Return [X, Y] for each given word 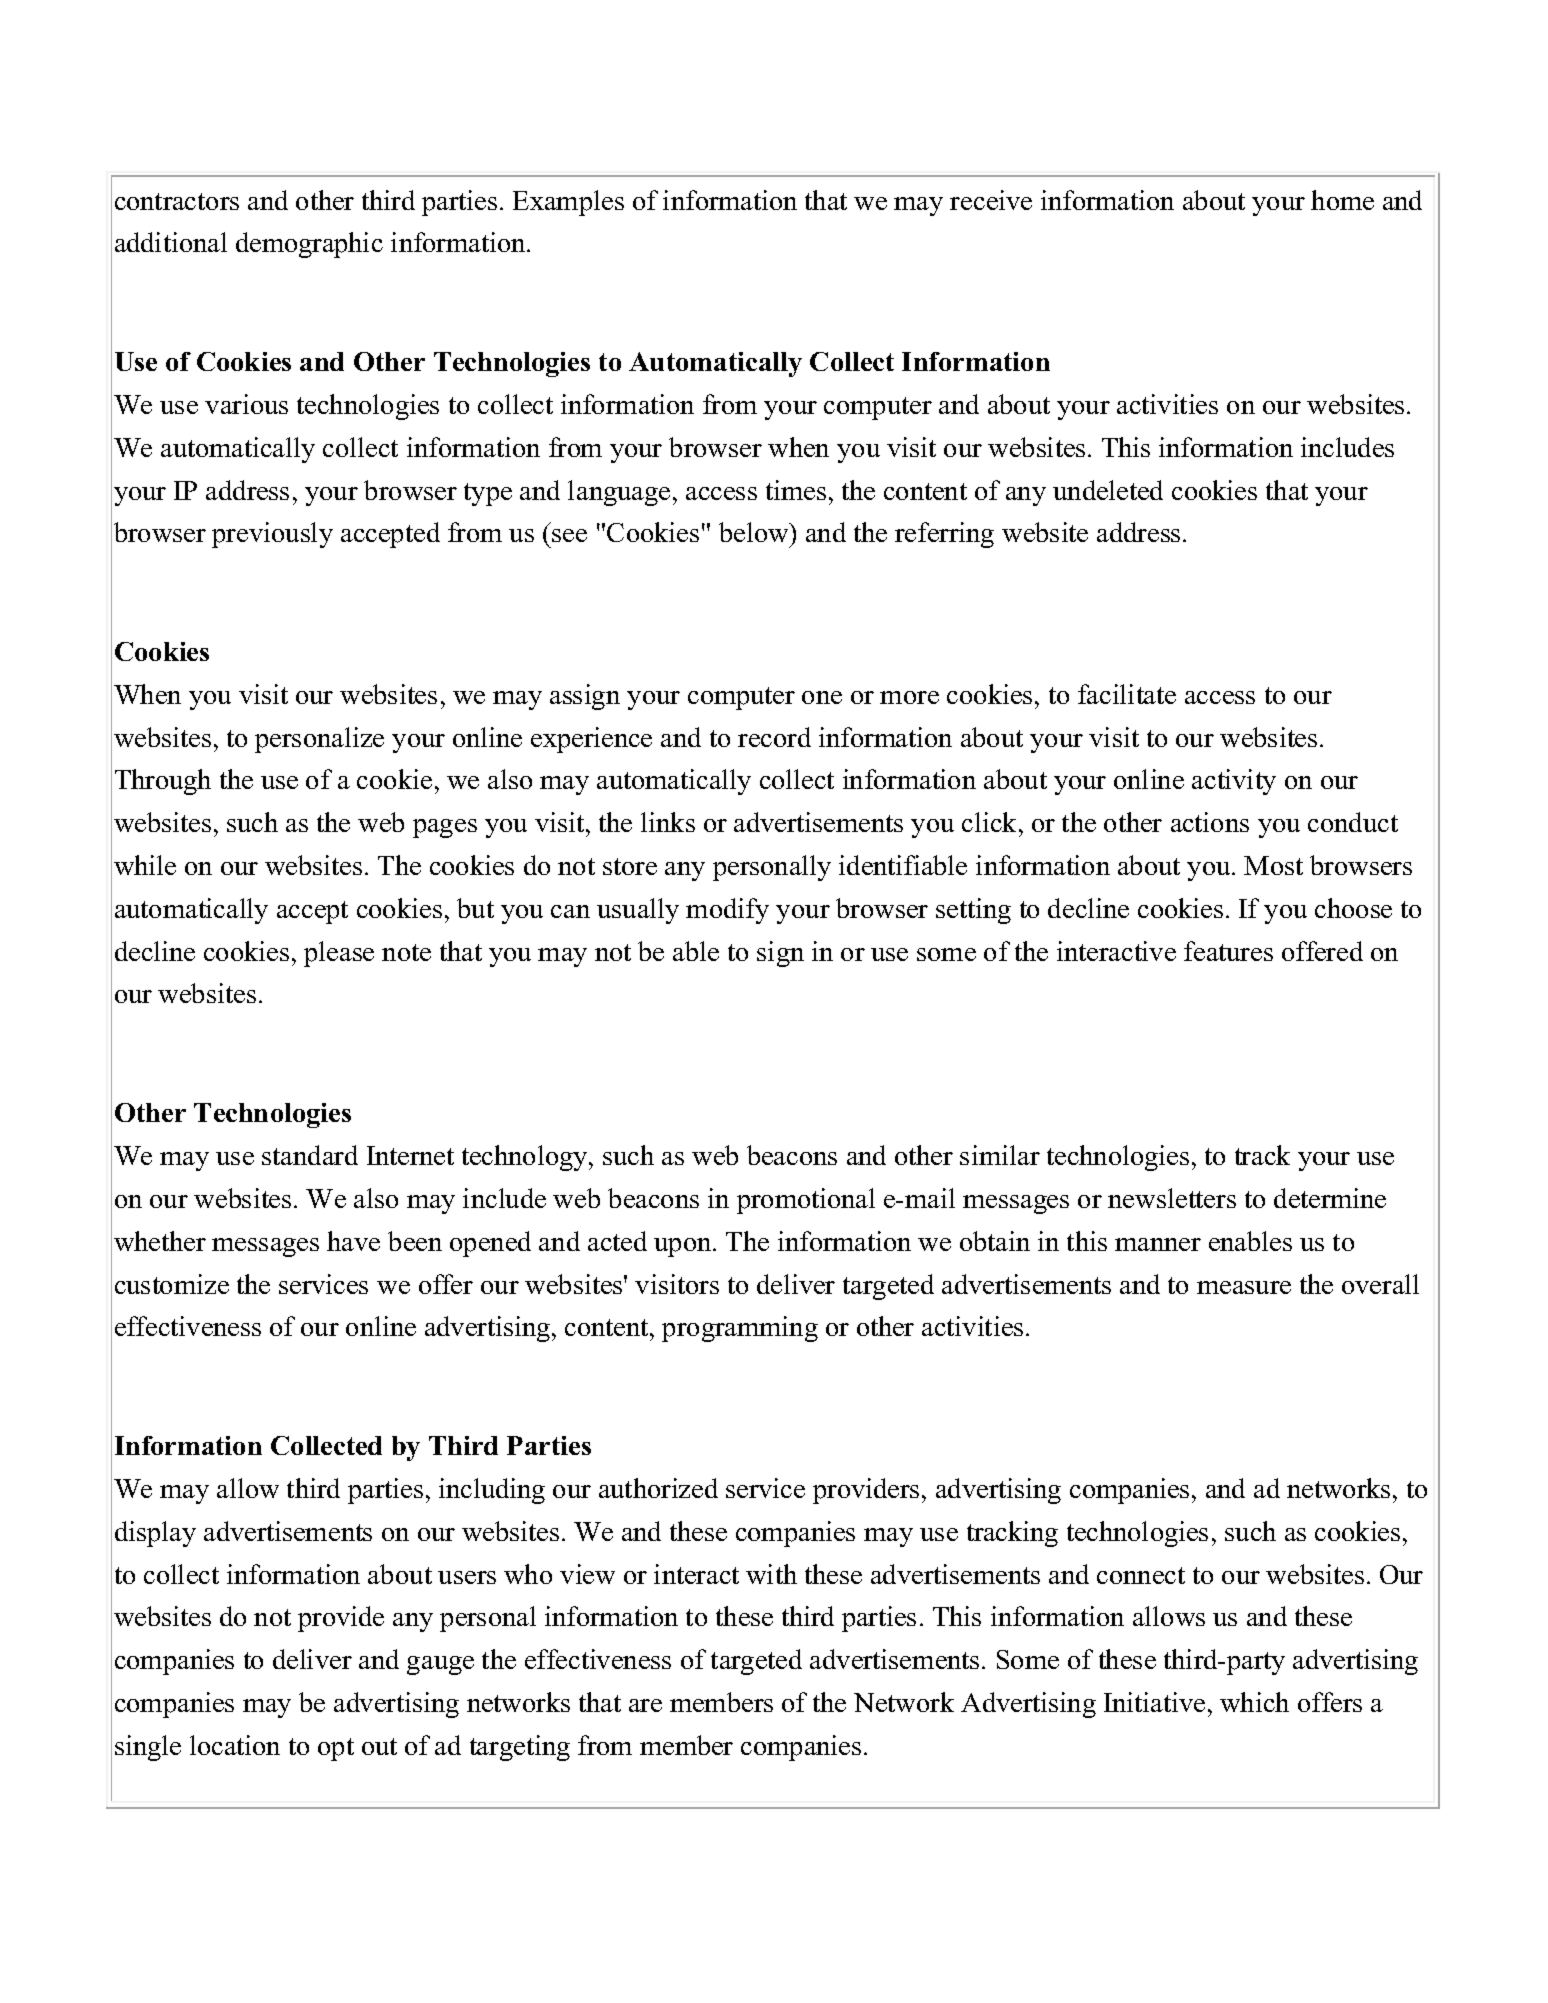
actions [1210, 822]
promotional [806, 1201]
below [755, 532]
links [668, 822]
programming [740, 1329]
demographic [309, 245]
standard [310, 1155]
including [492, 1491]
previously [272, 535]
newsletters [1172, 1198]
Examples [568, 203]
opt [336, 1749]
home [1342, 200]
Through [163, 782]
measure [1244, 1287]
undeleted [1108, 490]
